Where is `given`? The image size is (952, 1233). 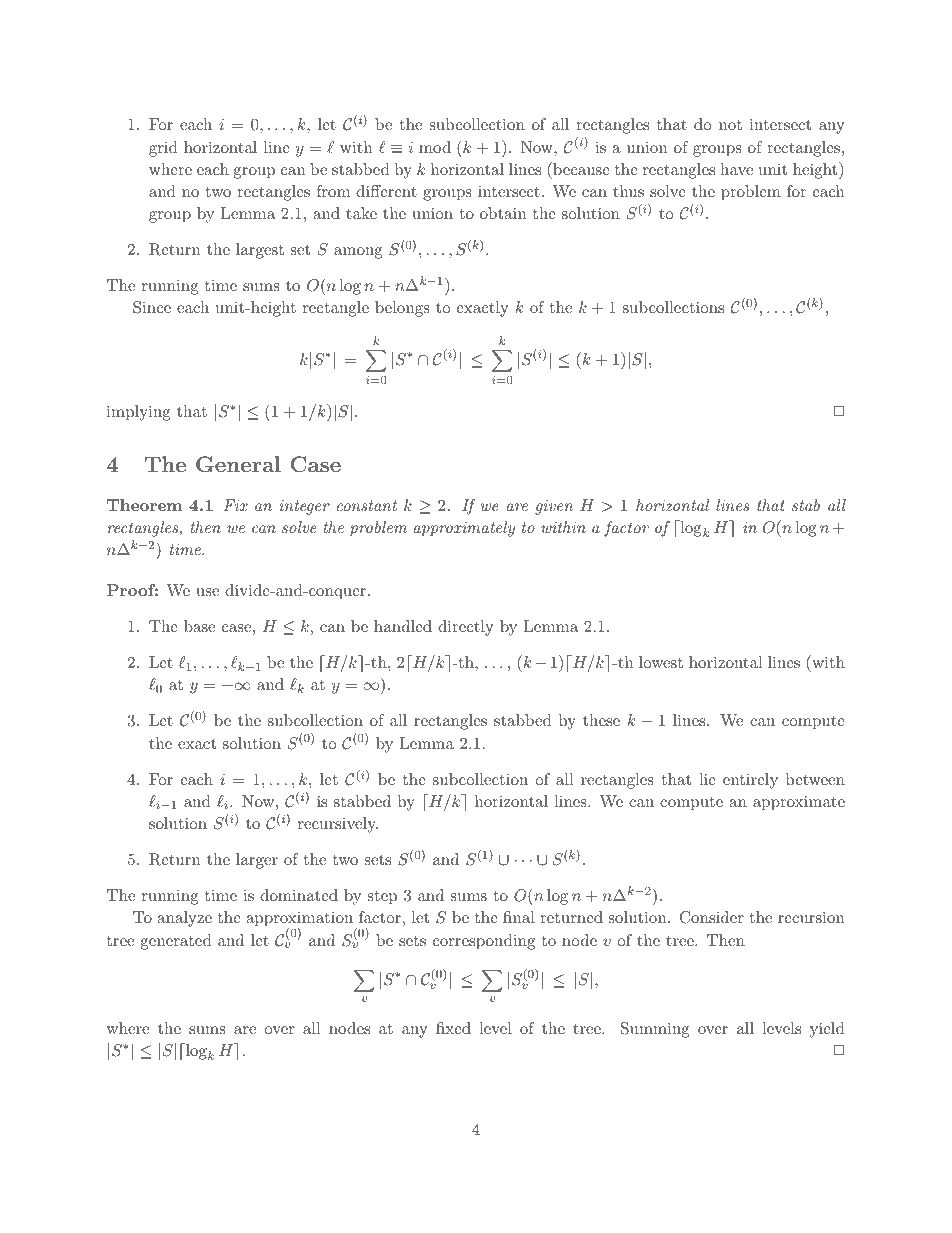
given is located at coordinates (554, 507).
